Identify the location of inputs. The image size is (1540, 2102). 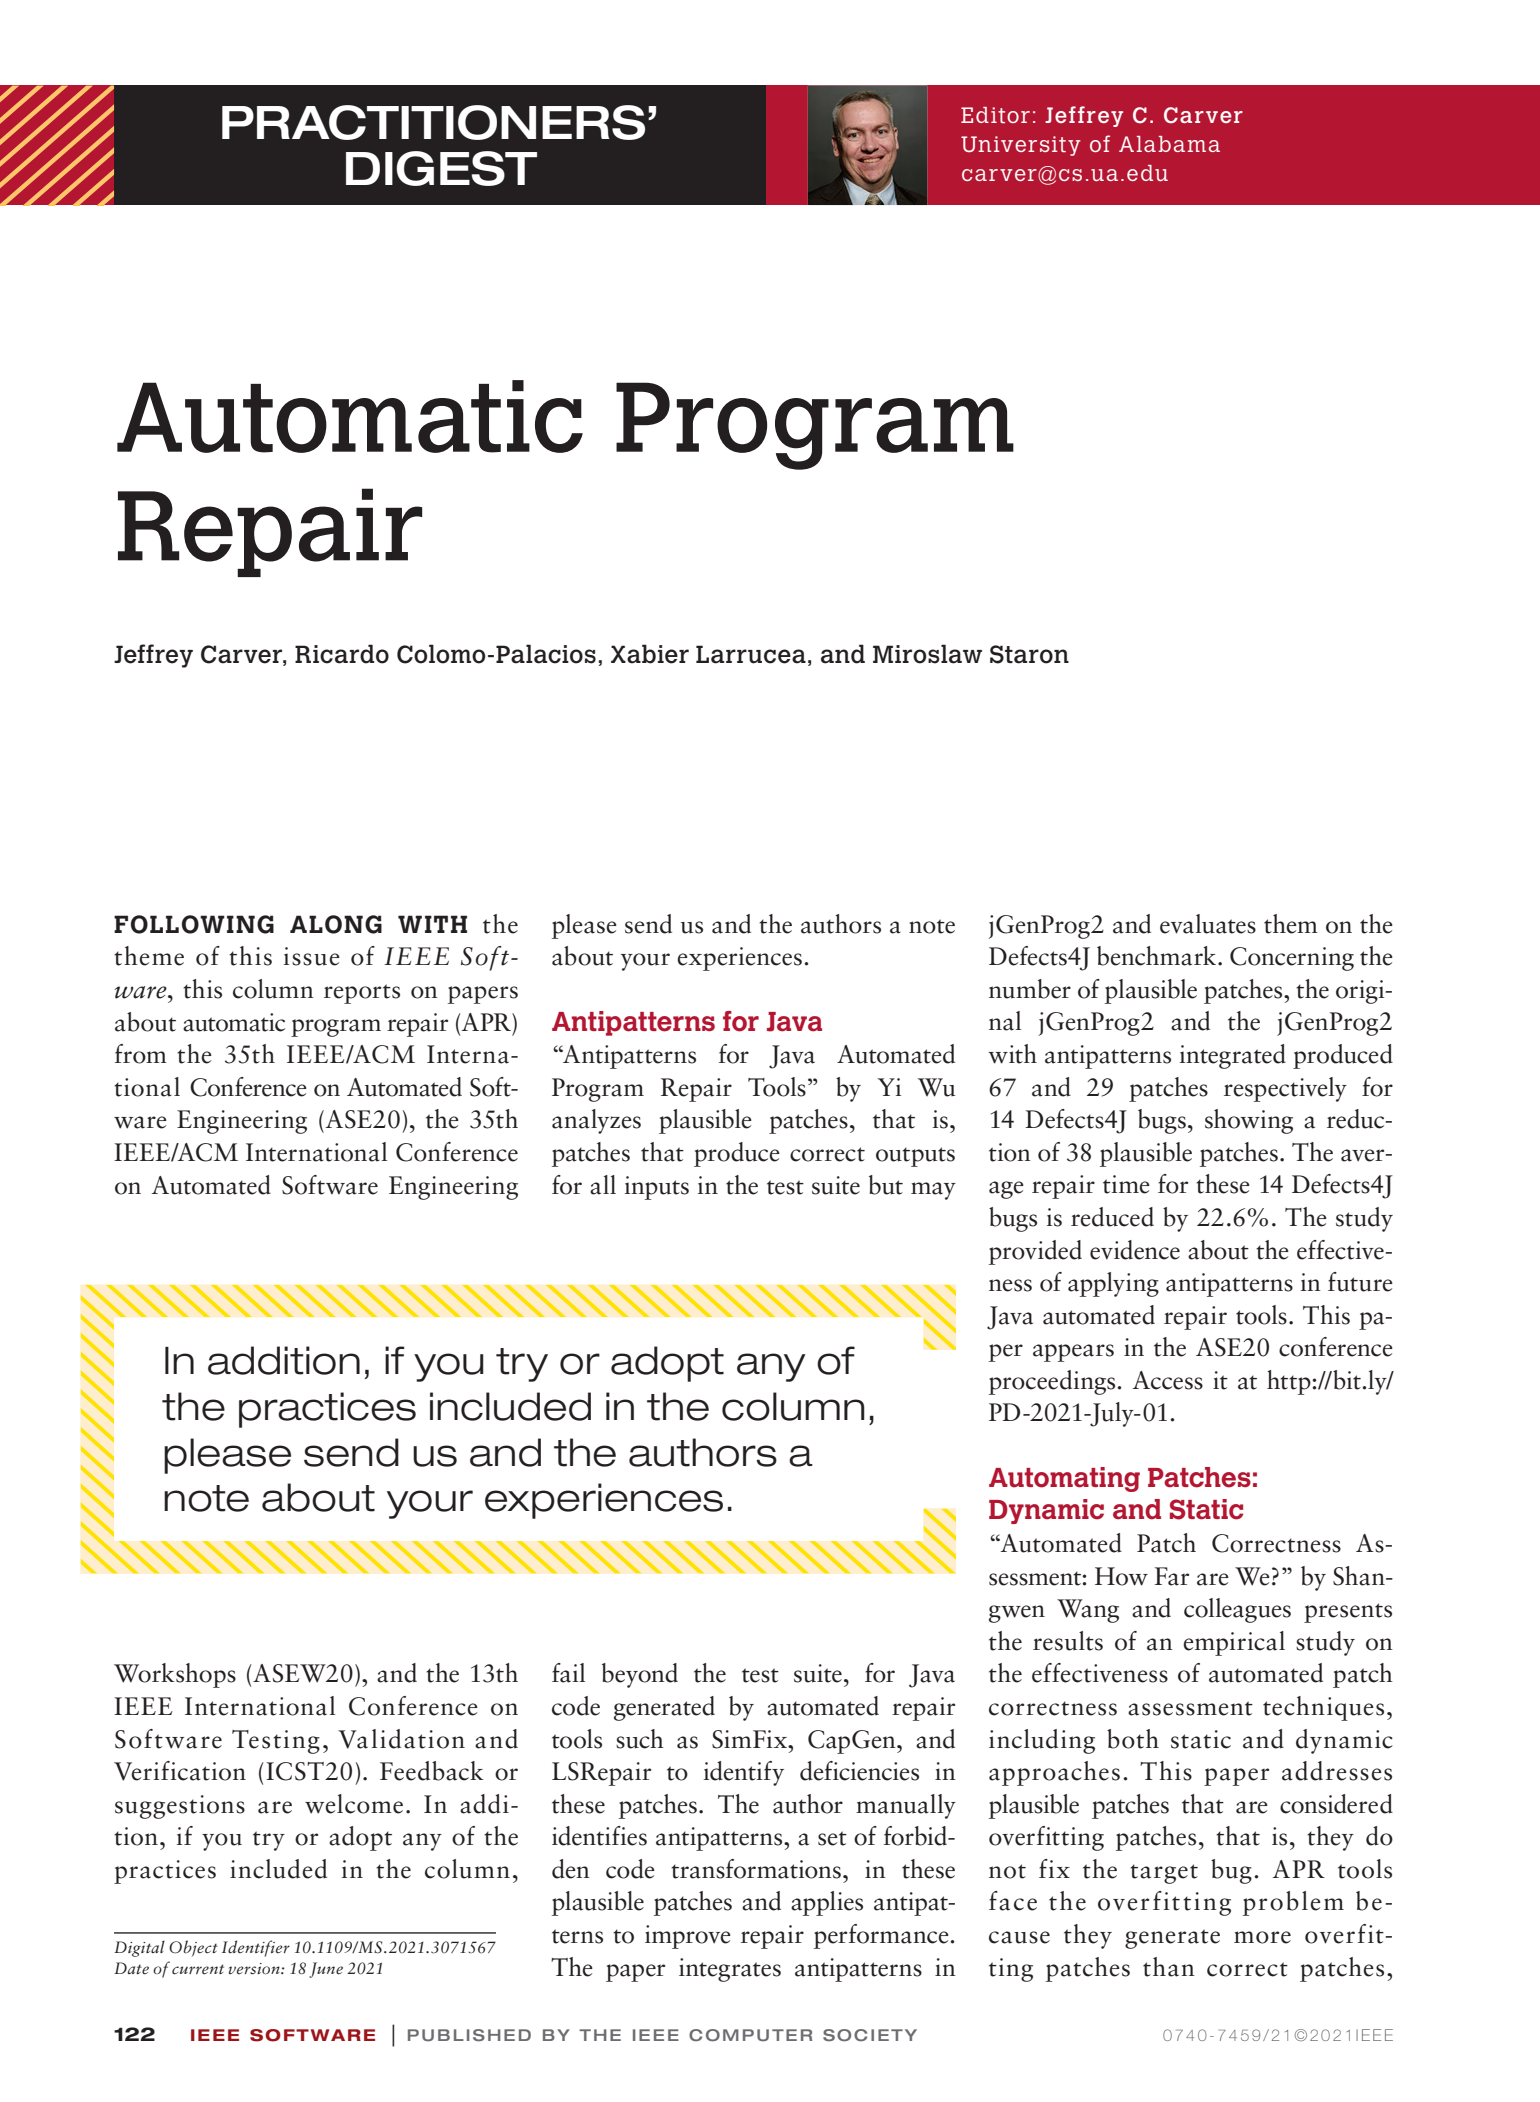
(657, 1188).
